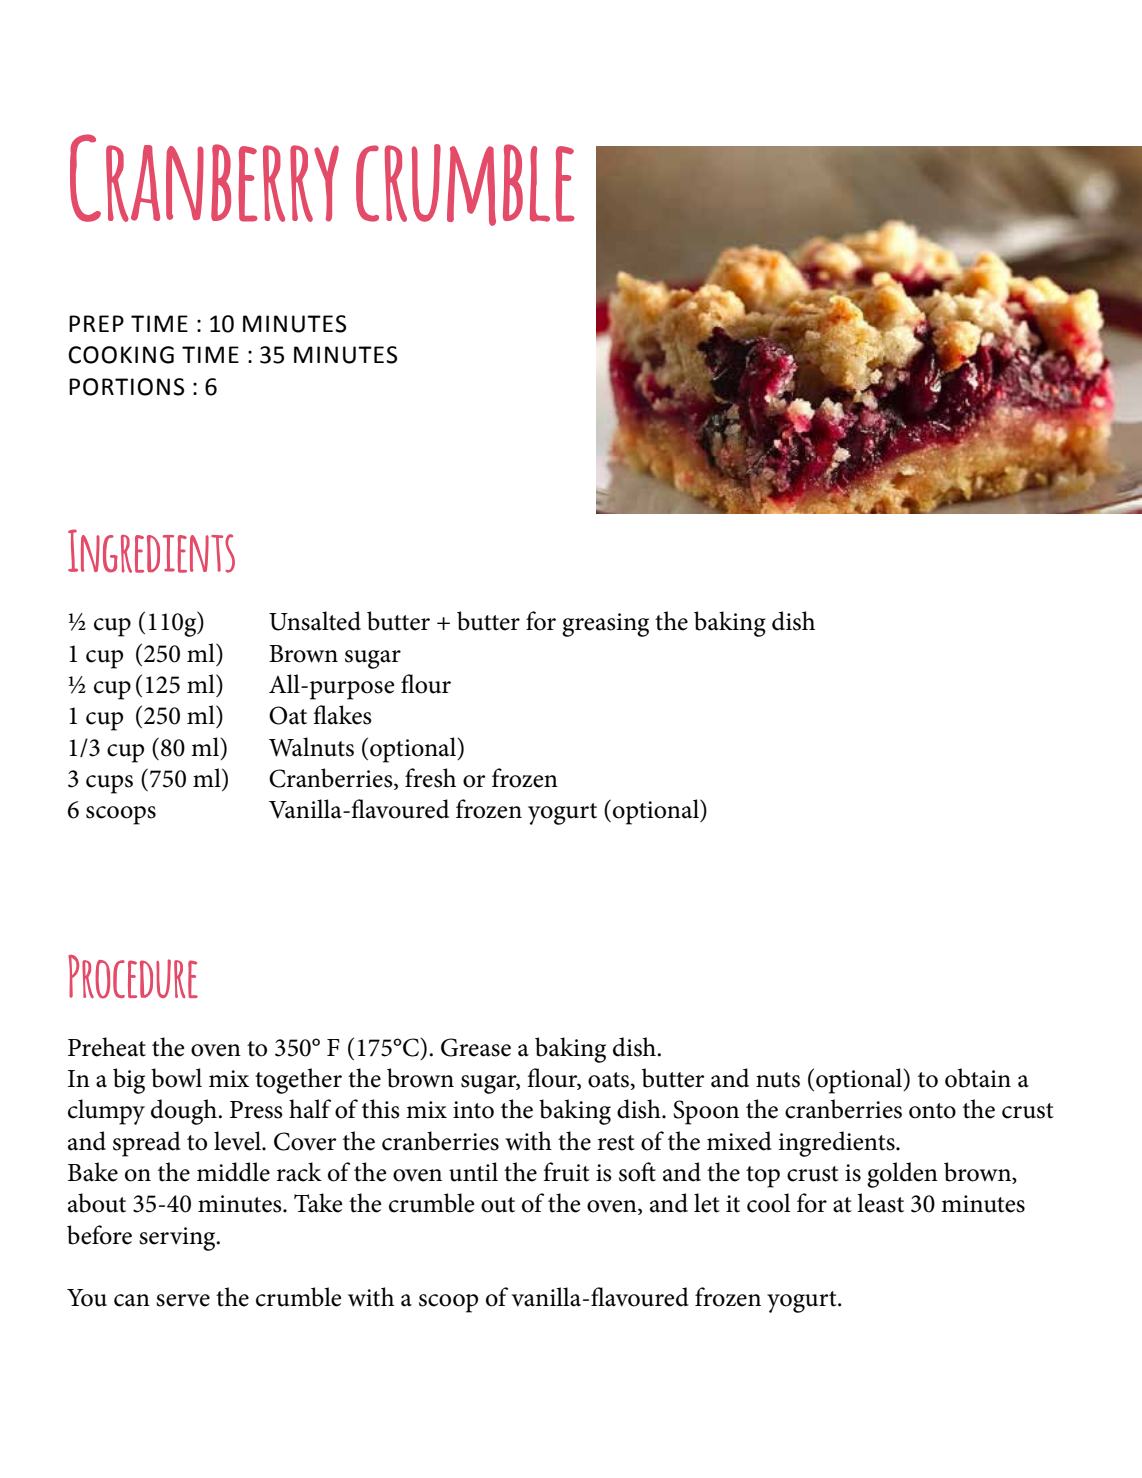  Describe the element at coordinates (133, 977) in the document. I see `Procedure` at that location.
